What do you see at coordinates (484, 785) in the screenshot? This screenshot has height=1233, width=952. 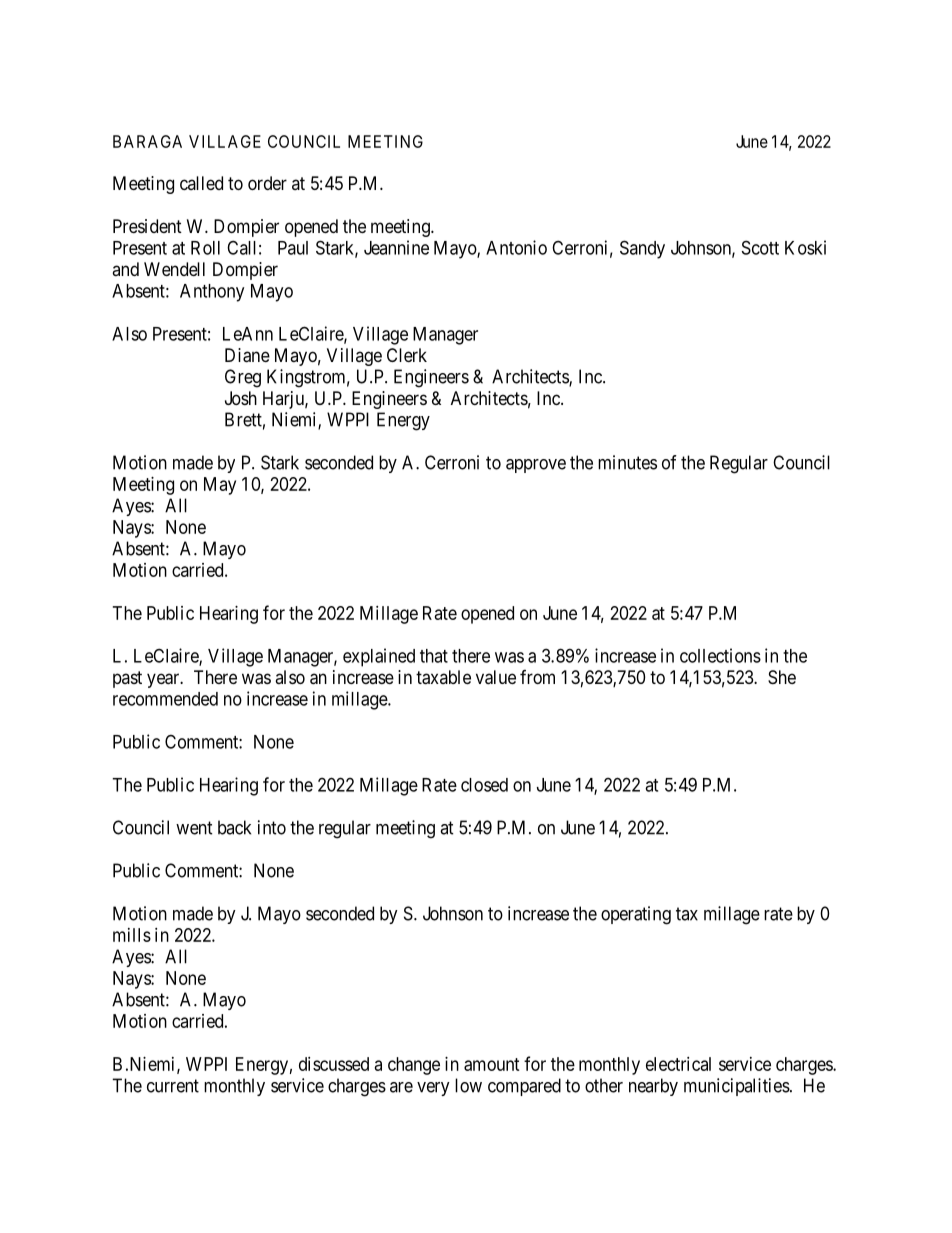 I see `closed` at bounding box center [484, 785].
